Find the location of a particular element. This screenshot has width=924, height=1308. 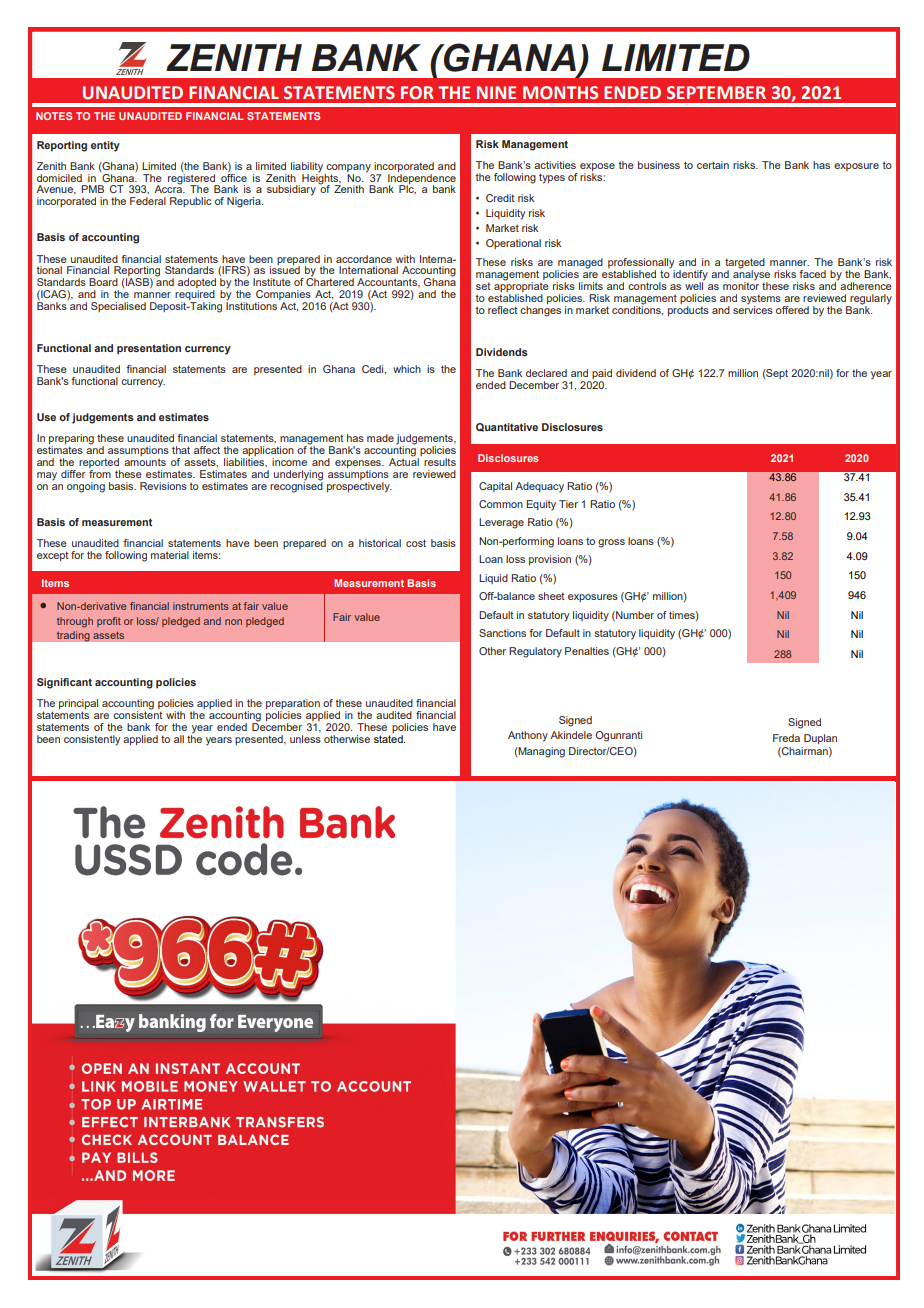

Penalties is located at coordinates (587, 651).
